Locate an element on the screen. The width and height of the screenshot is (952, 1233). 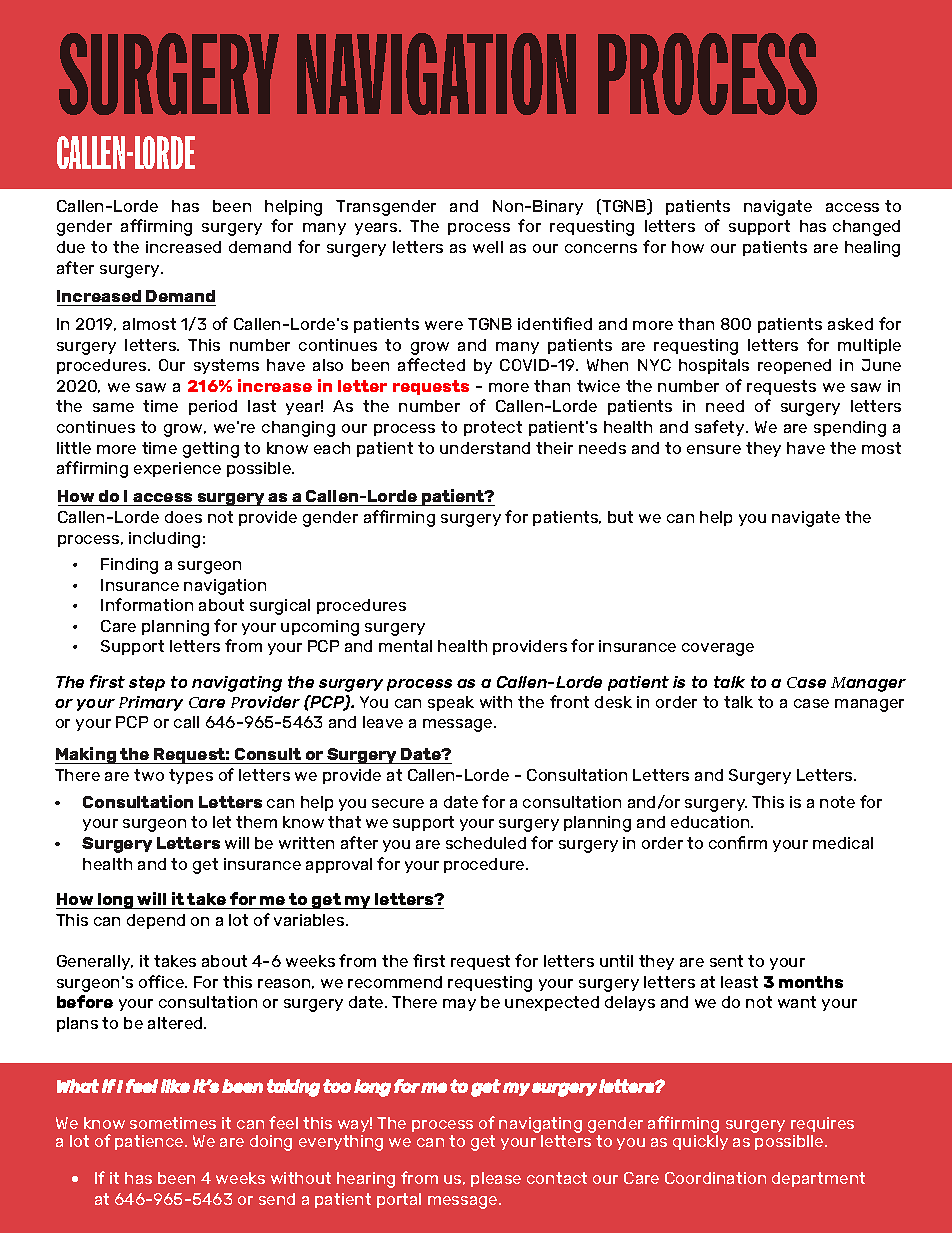
including is located at coordinates (164, 540).
